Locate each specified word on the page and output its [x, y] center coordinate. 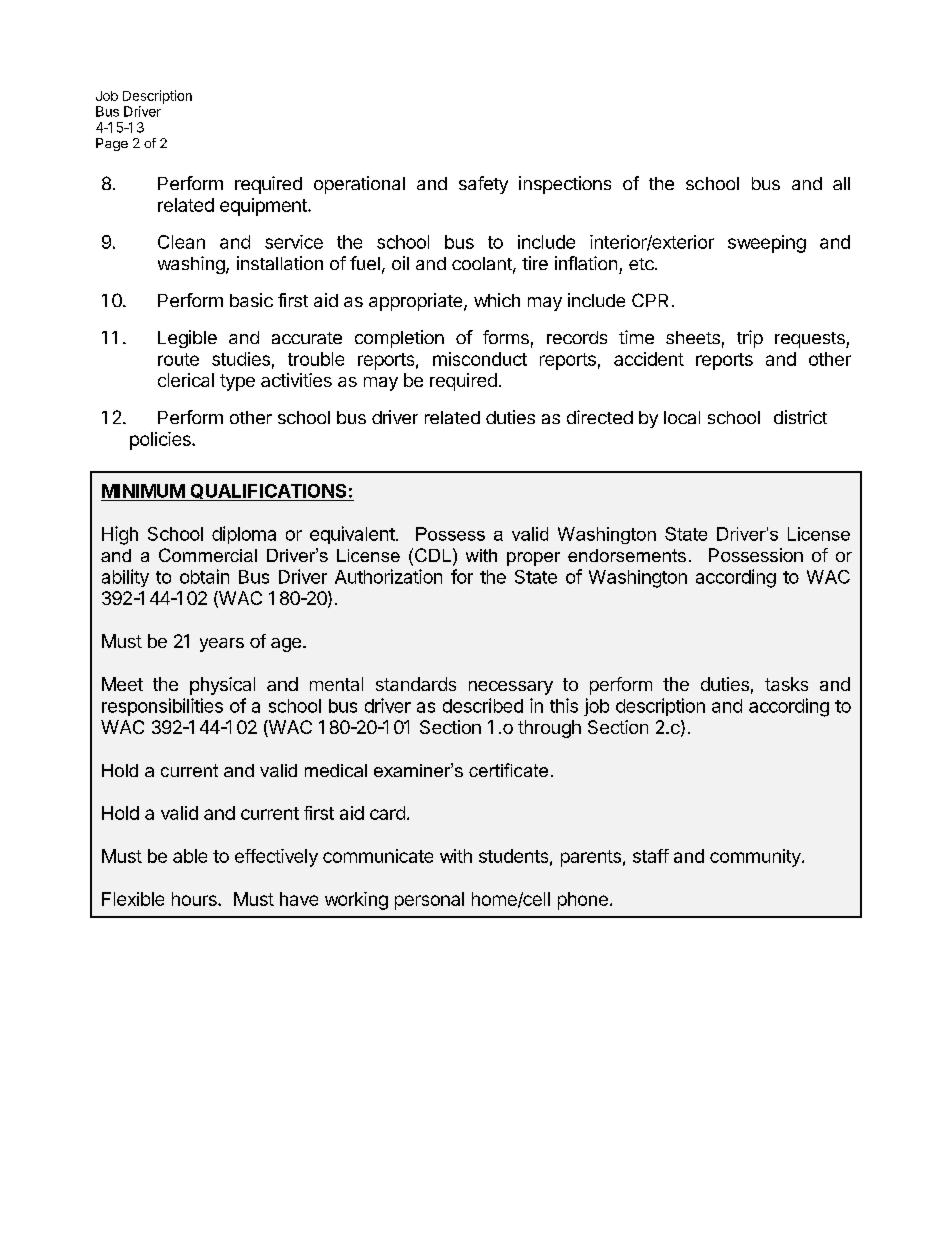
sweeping [767, 244]
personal [429, 901]
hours [195, 899]
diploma [244, 535]
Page [112, 144]
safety [483, 185]
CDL [433, 555]
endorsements [627, 555]
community [756, 858]
